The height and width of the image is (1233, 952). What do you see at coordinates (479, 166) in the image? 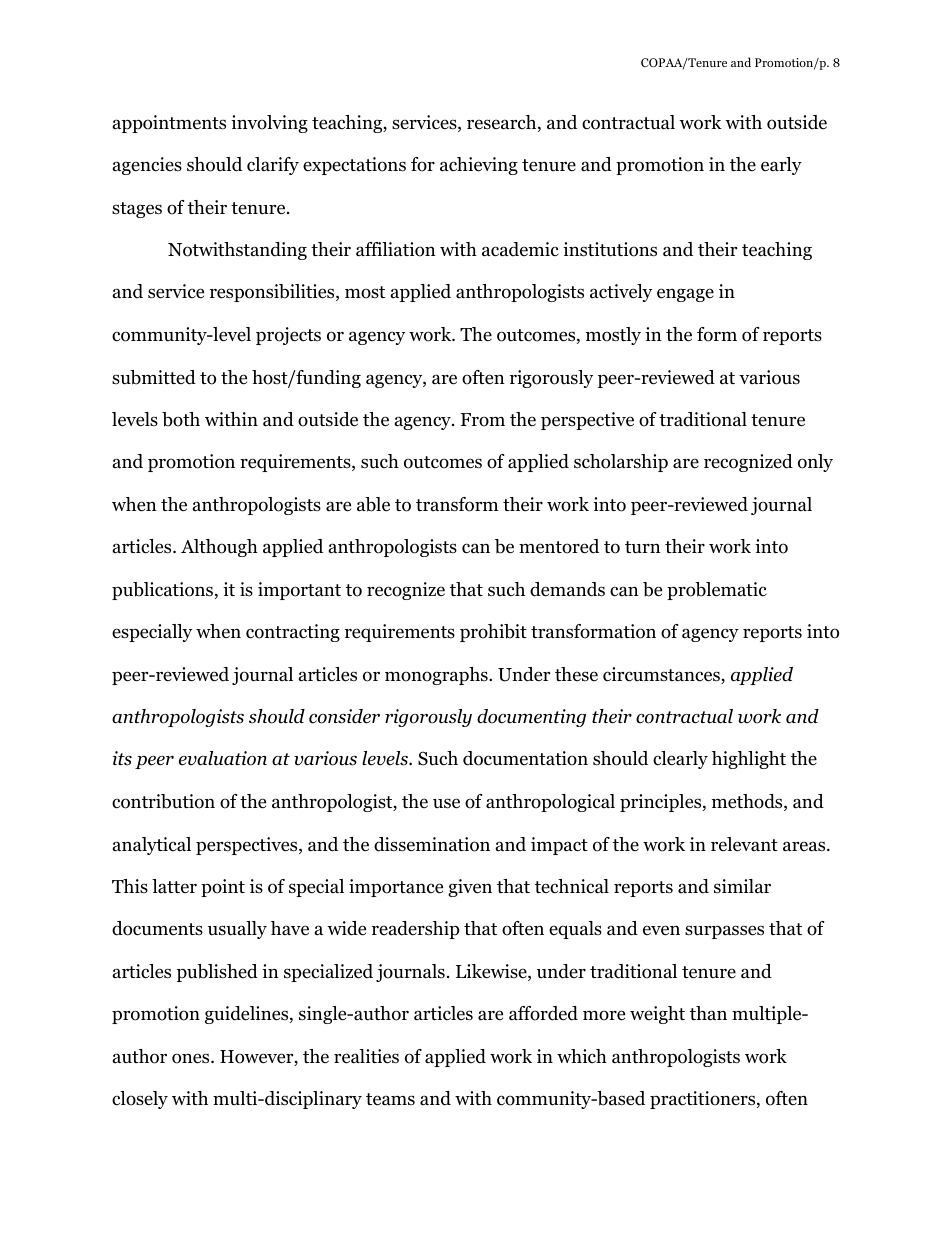
I see `achieving` at bounding box center [479, 166].
